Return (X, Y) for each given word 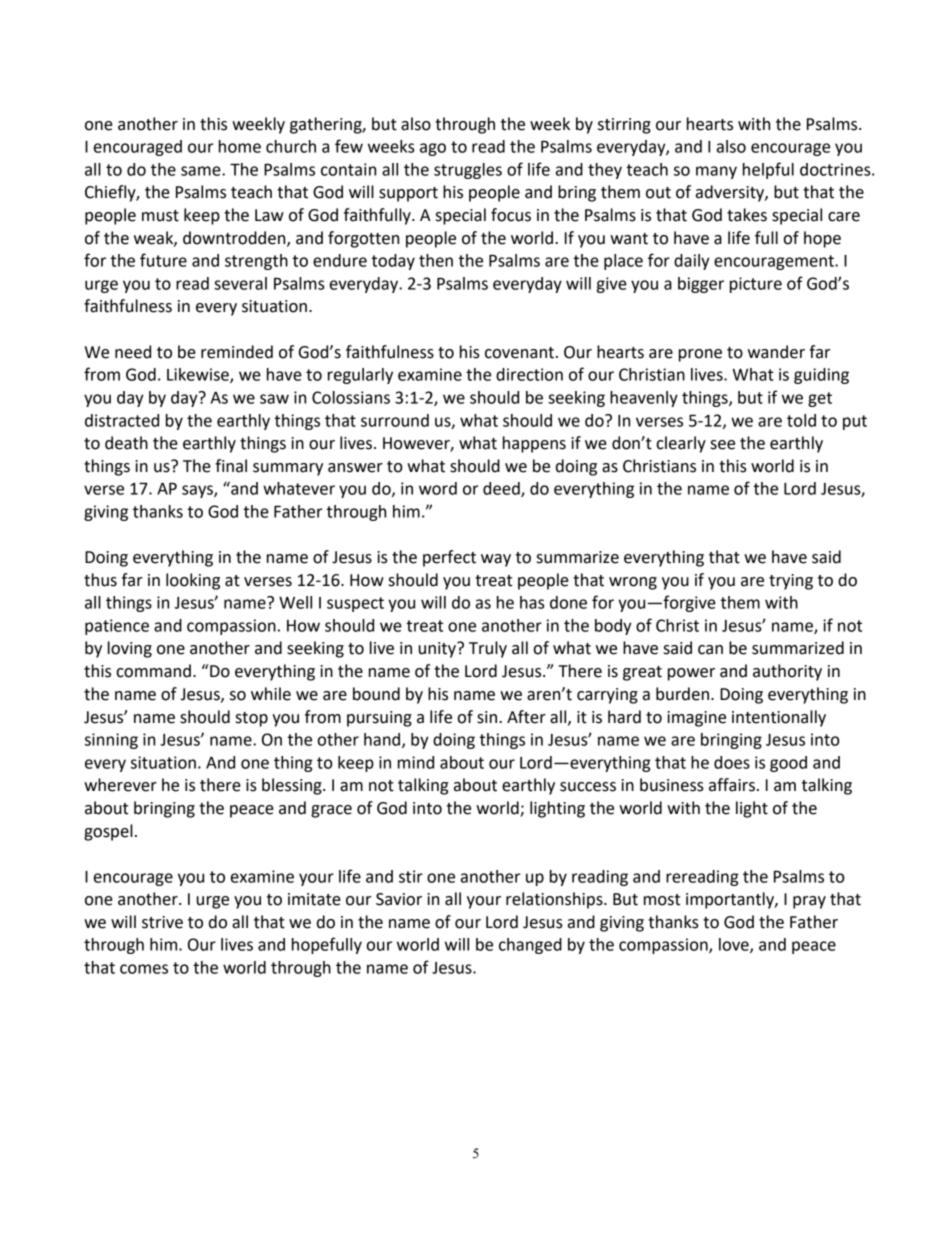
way (496, 560)
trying (791, 582)
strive (162, 922)
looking (193, 581)
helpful (768, 170)
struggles (468, 171)
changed (530, 946)
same (202, 171)
